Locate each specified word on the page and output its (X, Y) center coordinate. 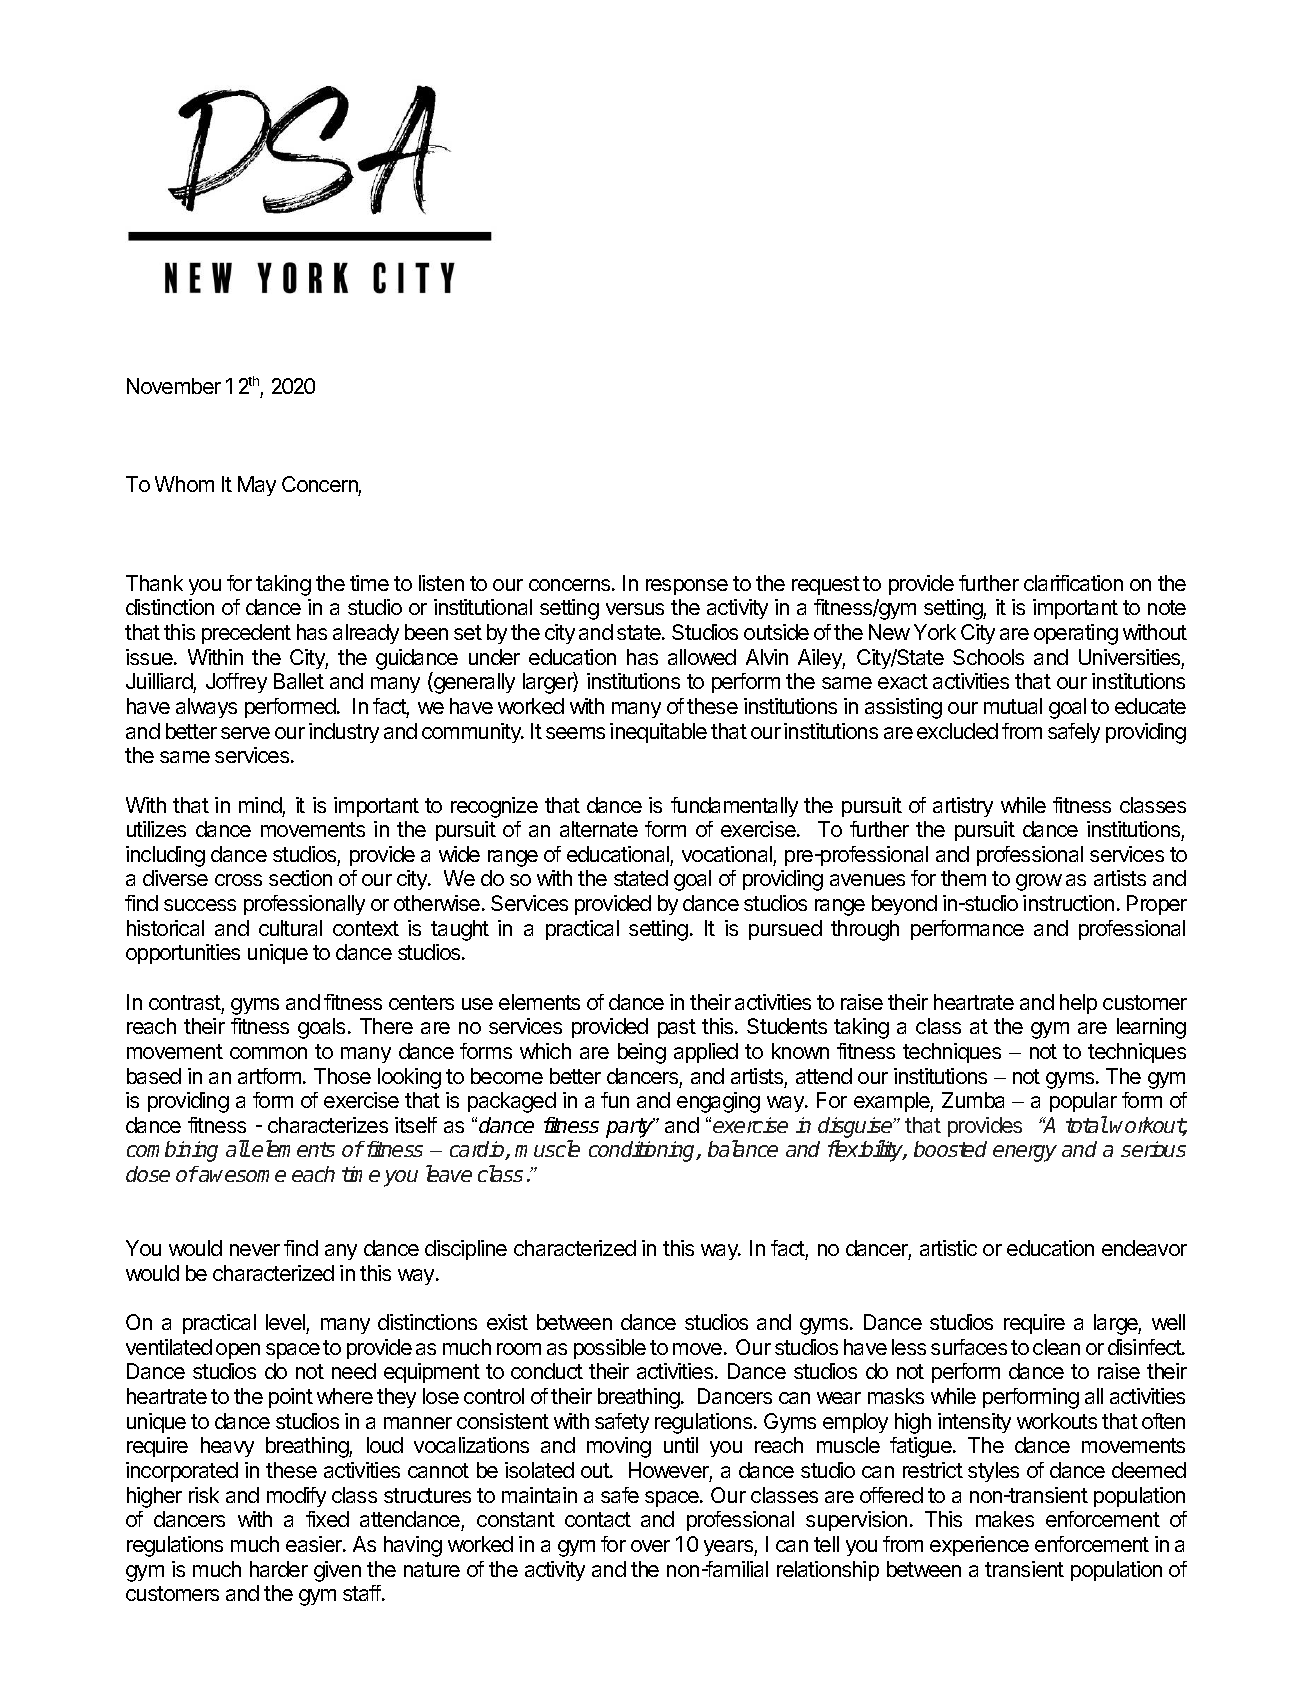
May (257, 486)
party (630, 1128)
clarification (1073, 583)
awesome (241, 1176)
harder (279, 1569)
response (687, 587)
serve (245, 733)
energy (1025, 1153)
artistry (963, 807)
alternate (599, 829)
